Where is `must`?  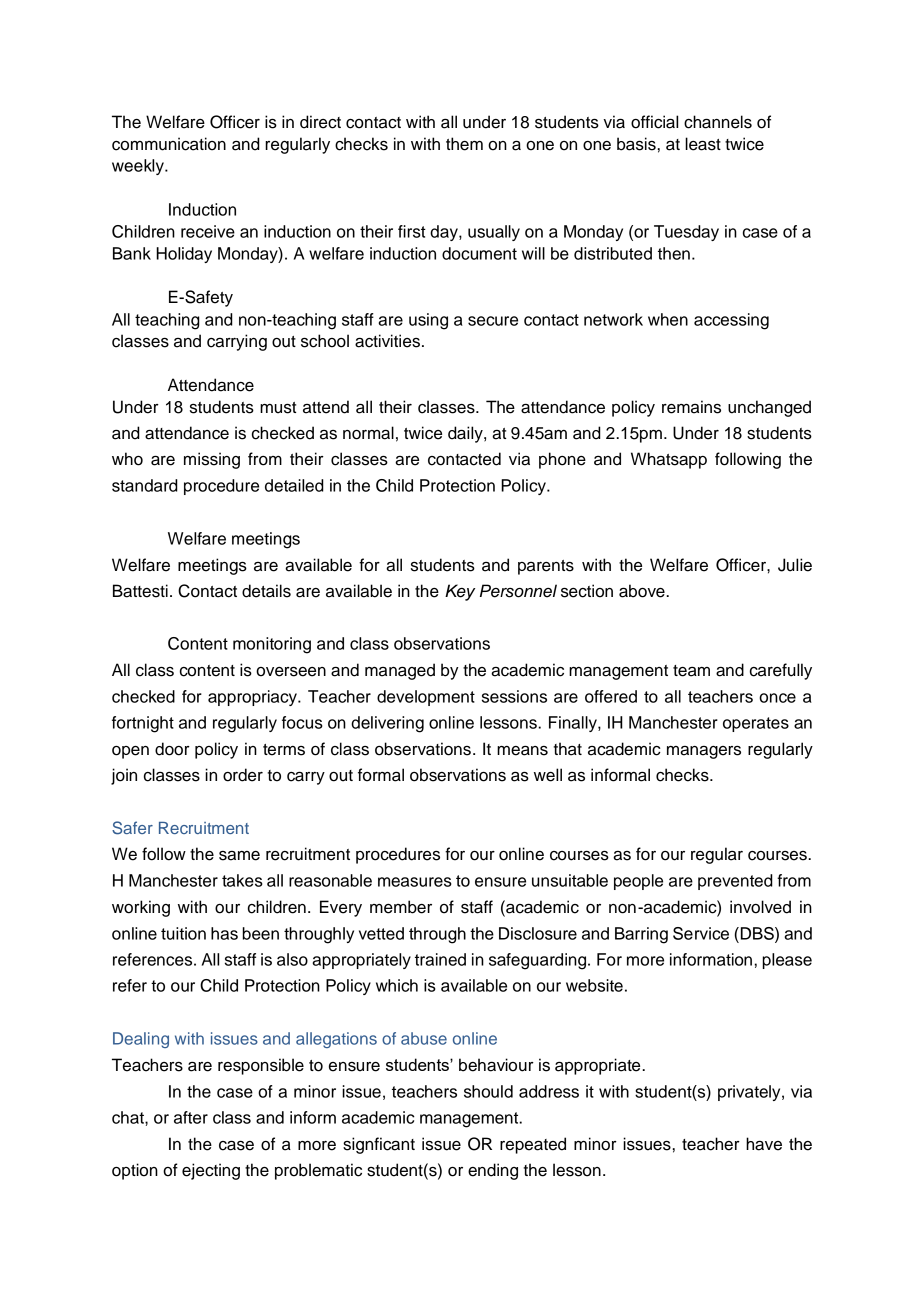 must is located at coordinates (278, 408).
